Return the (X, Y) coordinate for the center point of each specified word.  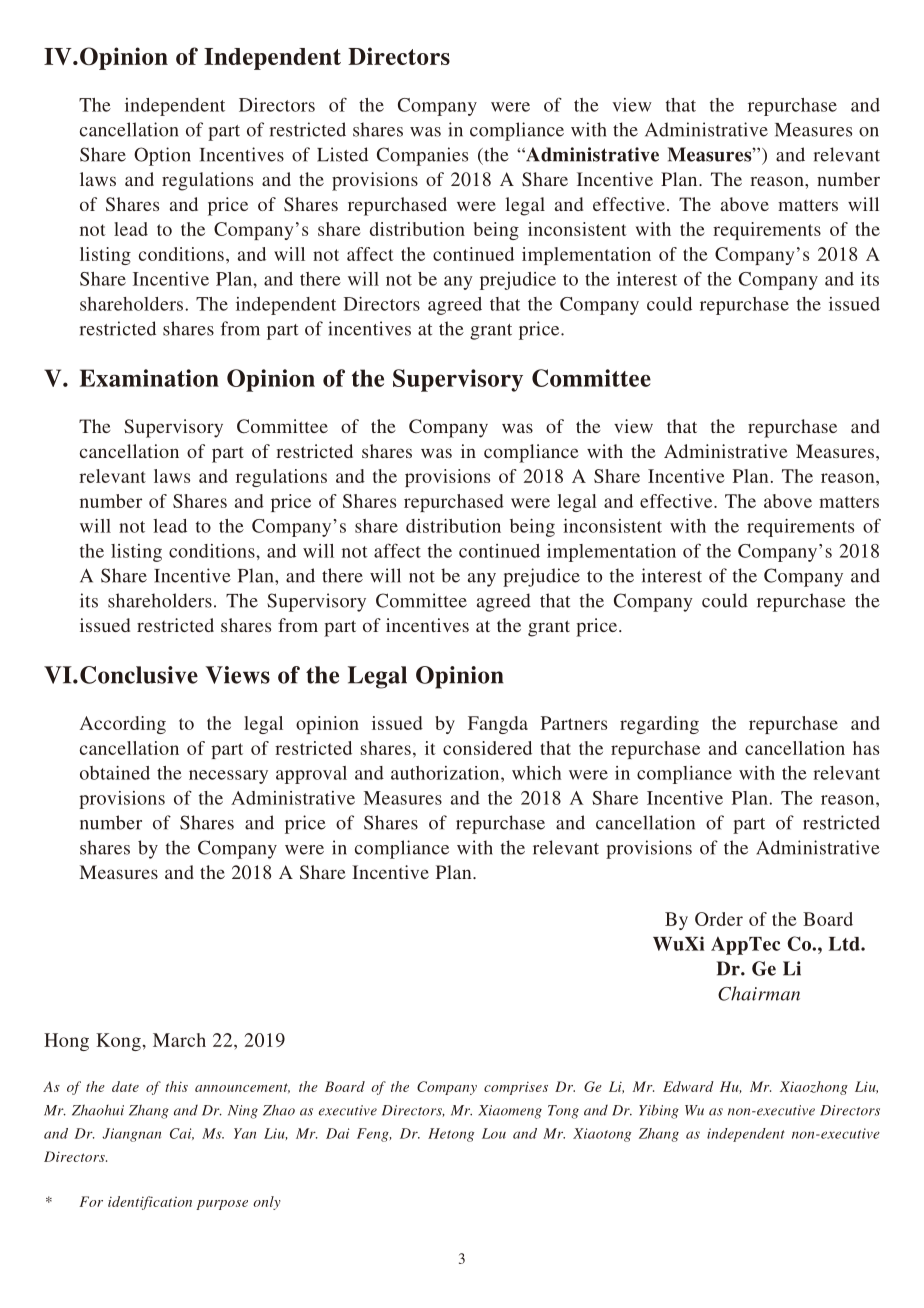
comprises (516, 1088)
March (179, 1040)
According (123, 725)
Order (719, 919)
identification (150, 1203)
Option (162, 156)
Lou (494, 1133)
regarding (659, 725)
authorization (446, 773)
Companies (422, 156)
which (536, 773)
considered (487, 748)
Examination (149, 378)
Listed (342, 154)
